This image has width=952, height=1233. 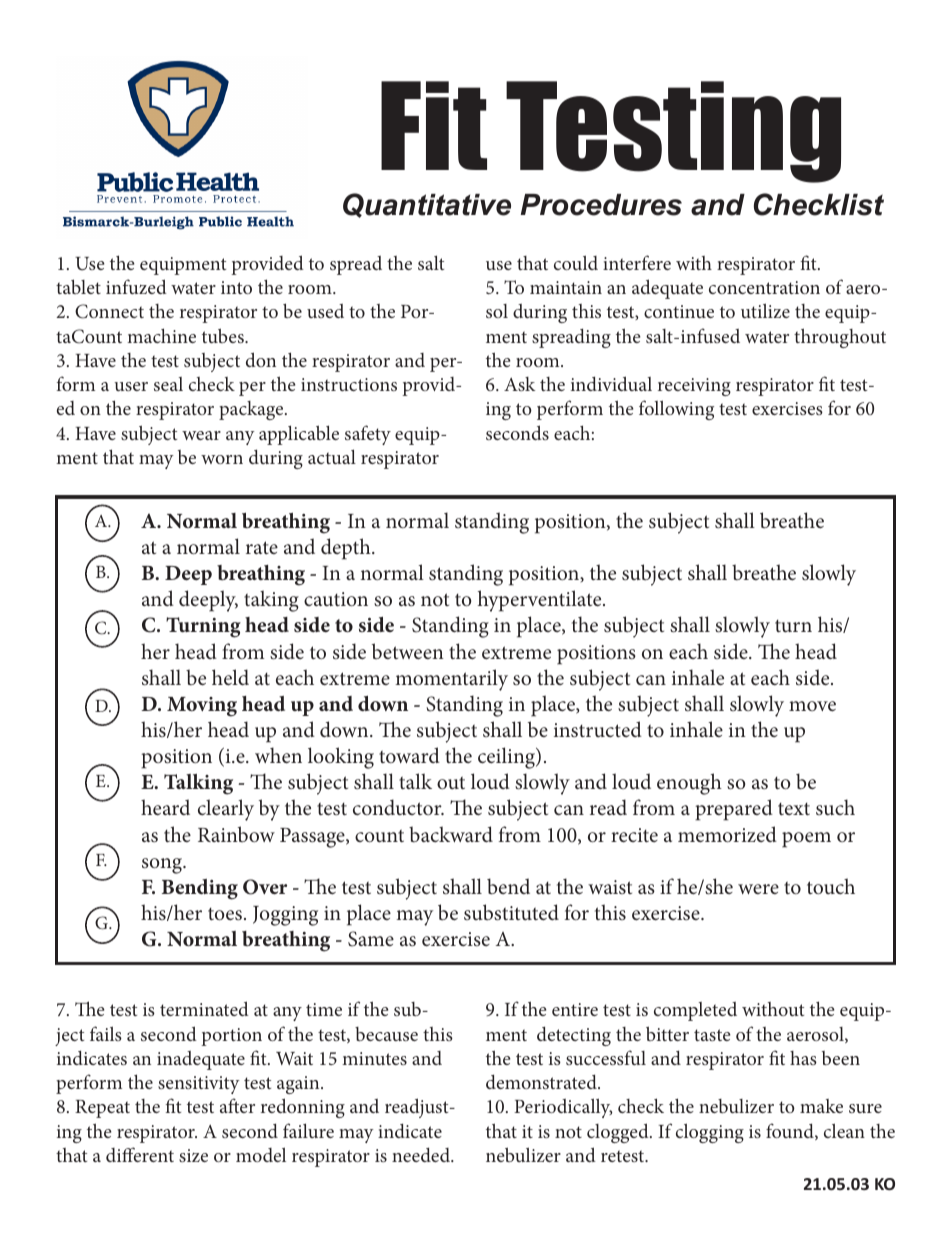 What do you see at coordinates (812, 706) in the image?
I see `move` at bounding box center [812, 706].
